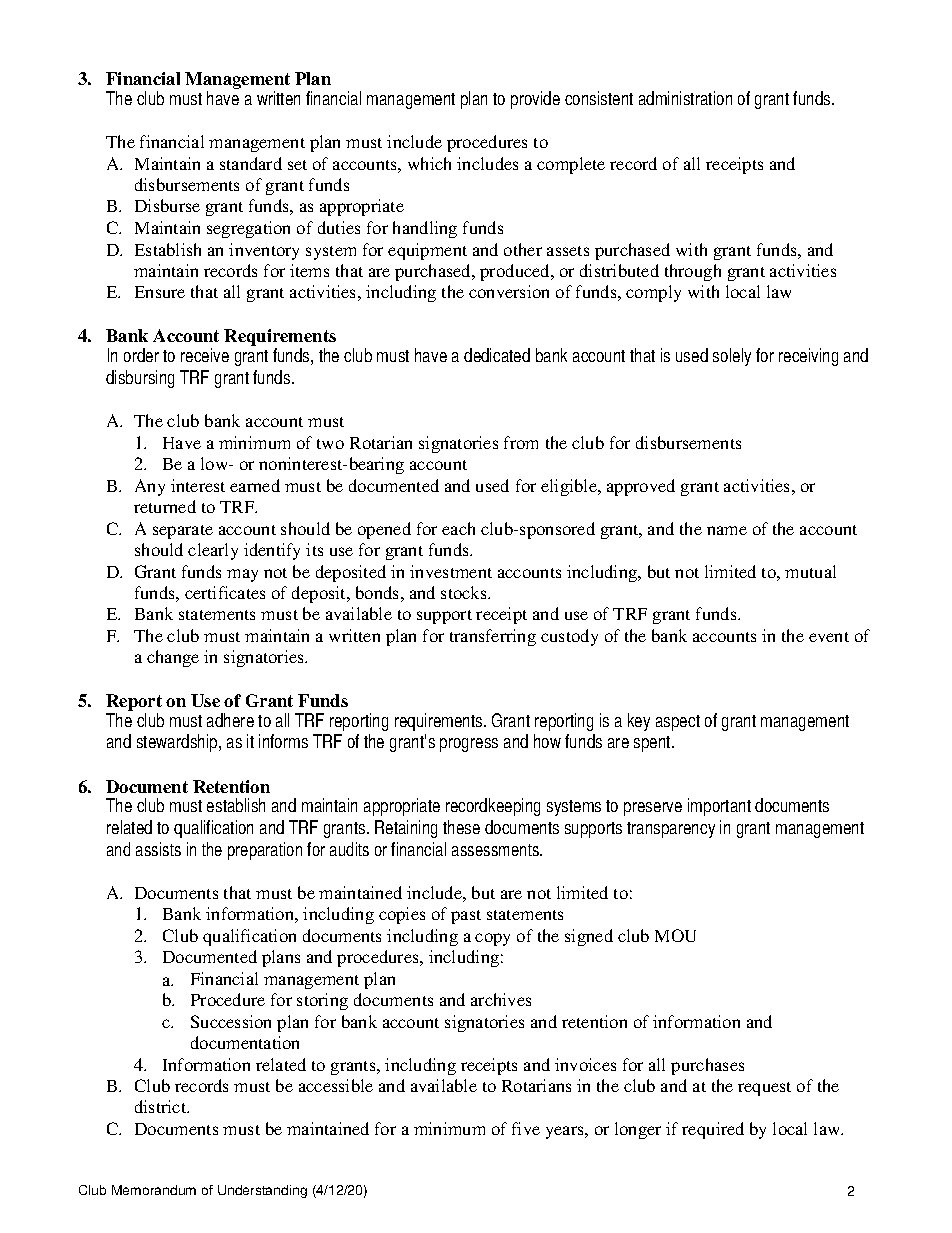 The height and width of the screenshot is (1233, 952). Describe the element at coordinates (719, 807) in the screenshot. I see `important` at that location.
